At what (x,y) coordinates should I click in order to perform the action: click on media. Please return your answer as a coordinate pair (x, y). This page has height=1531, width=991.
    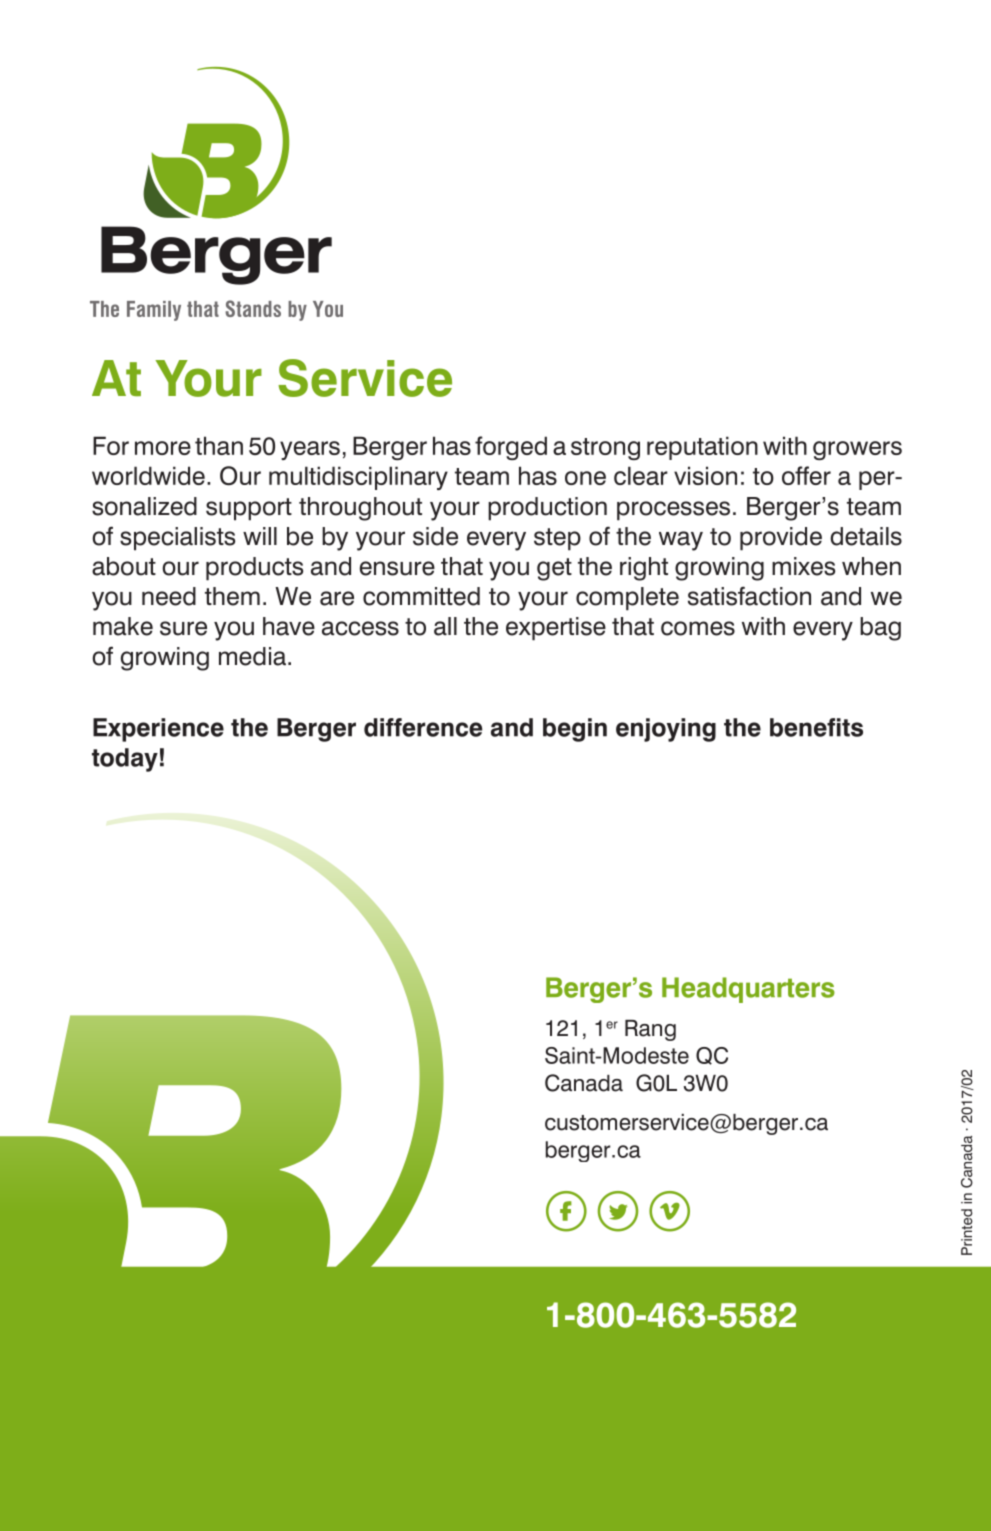
    Looking at the image, I should click on (252, 656).
